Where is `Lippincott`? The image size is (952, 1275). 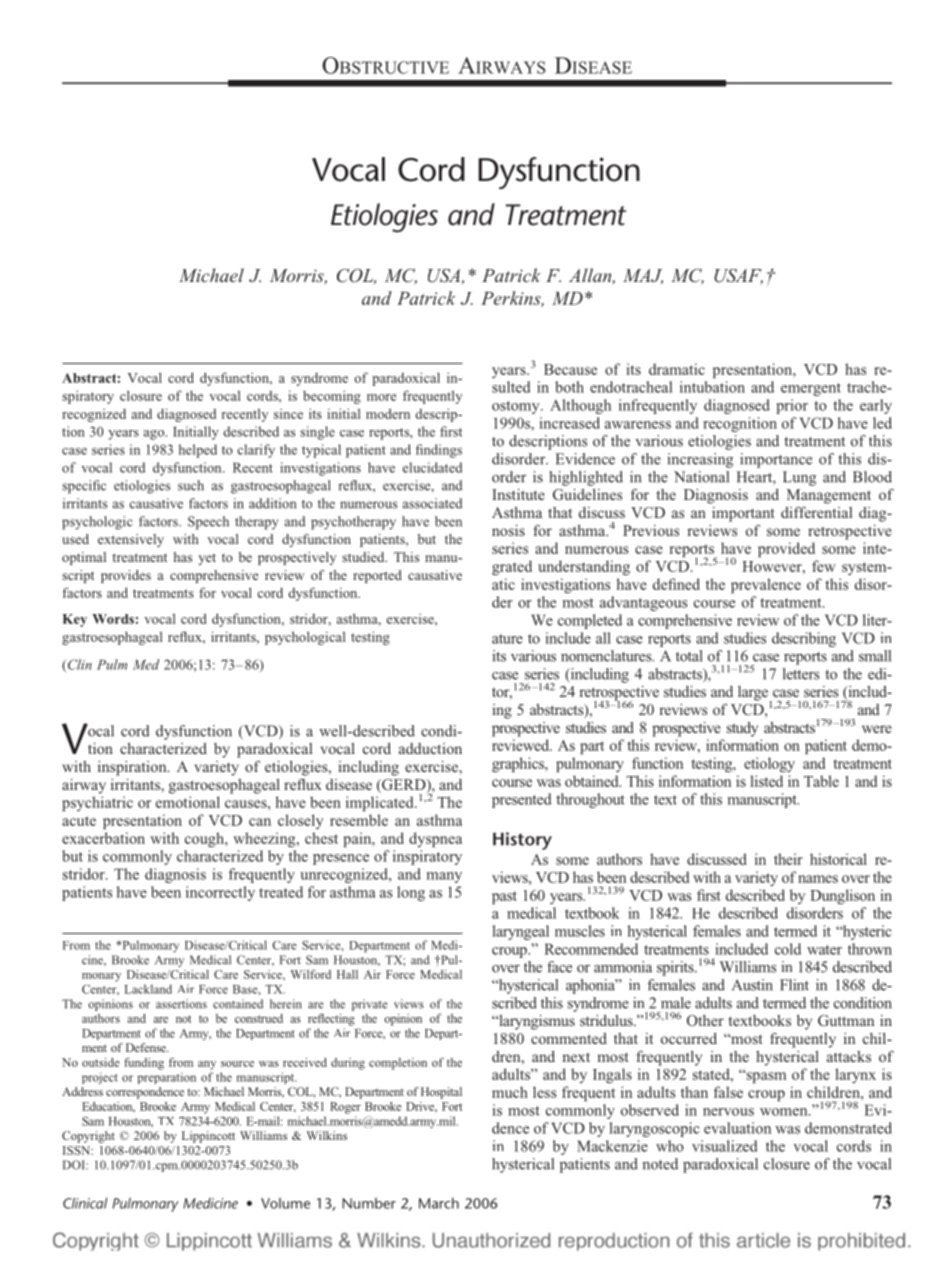
Lippincott is located at coordinates (208, 1137).
